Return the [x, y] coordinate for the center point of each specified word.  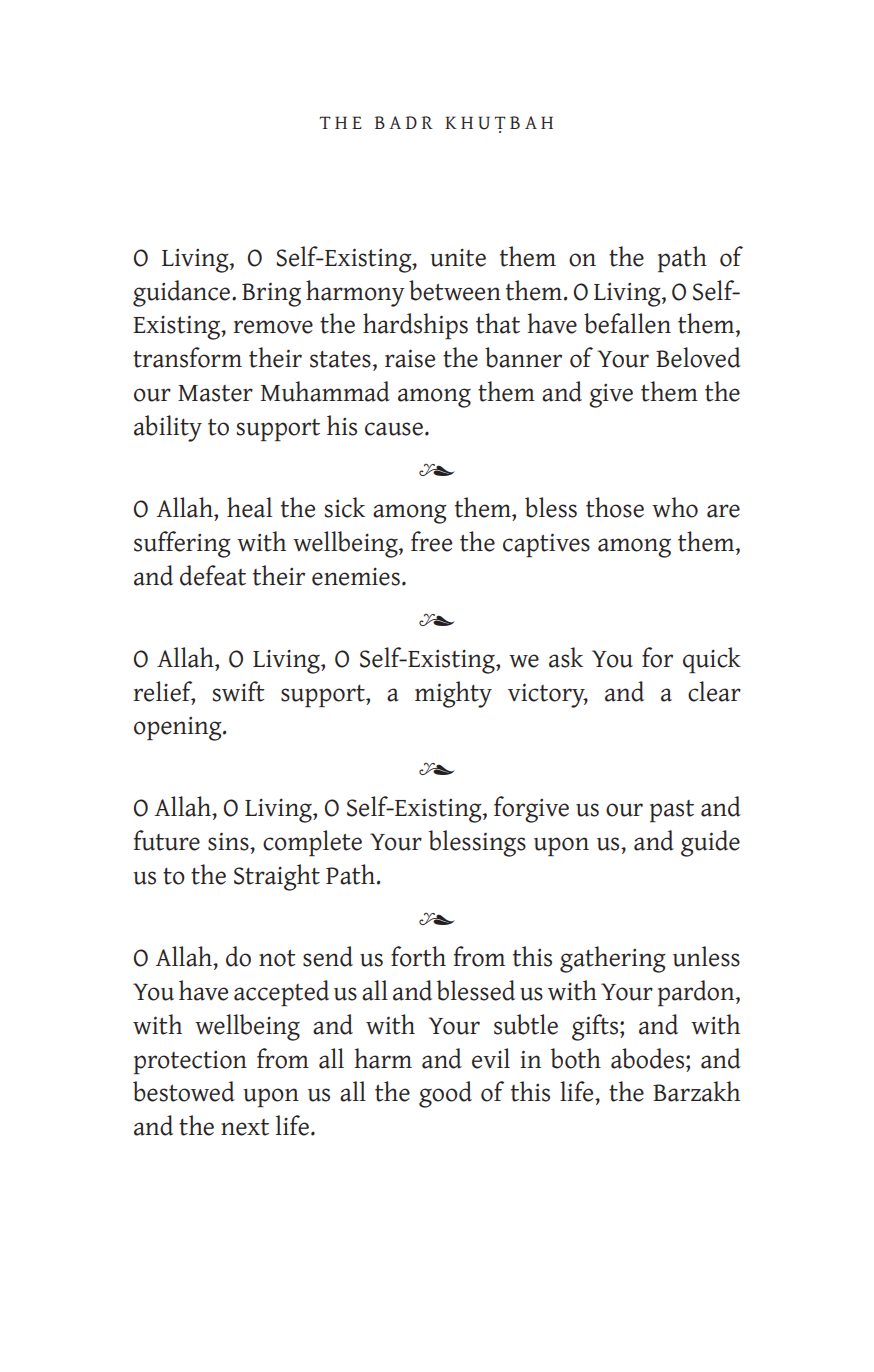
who [675, 507]
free [431, 541]
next [245, 1127]
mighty [453, 694]
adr [411, 122]
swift [239, 691]
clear [714, 691]
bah [531, 122]
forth [418, 956]
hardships [415, 326]
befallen [627, 323]
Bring [271, 294]
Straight [277, 877]
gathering [613, 959]
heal [249, 507]
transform [187, 357]
